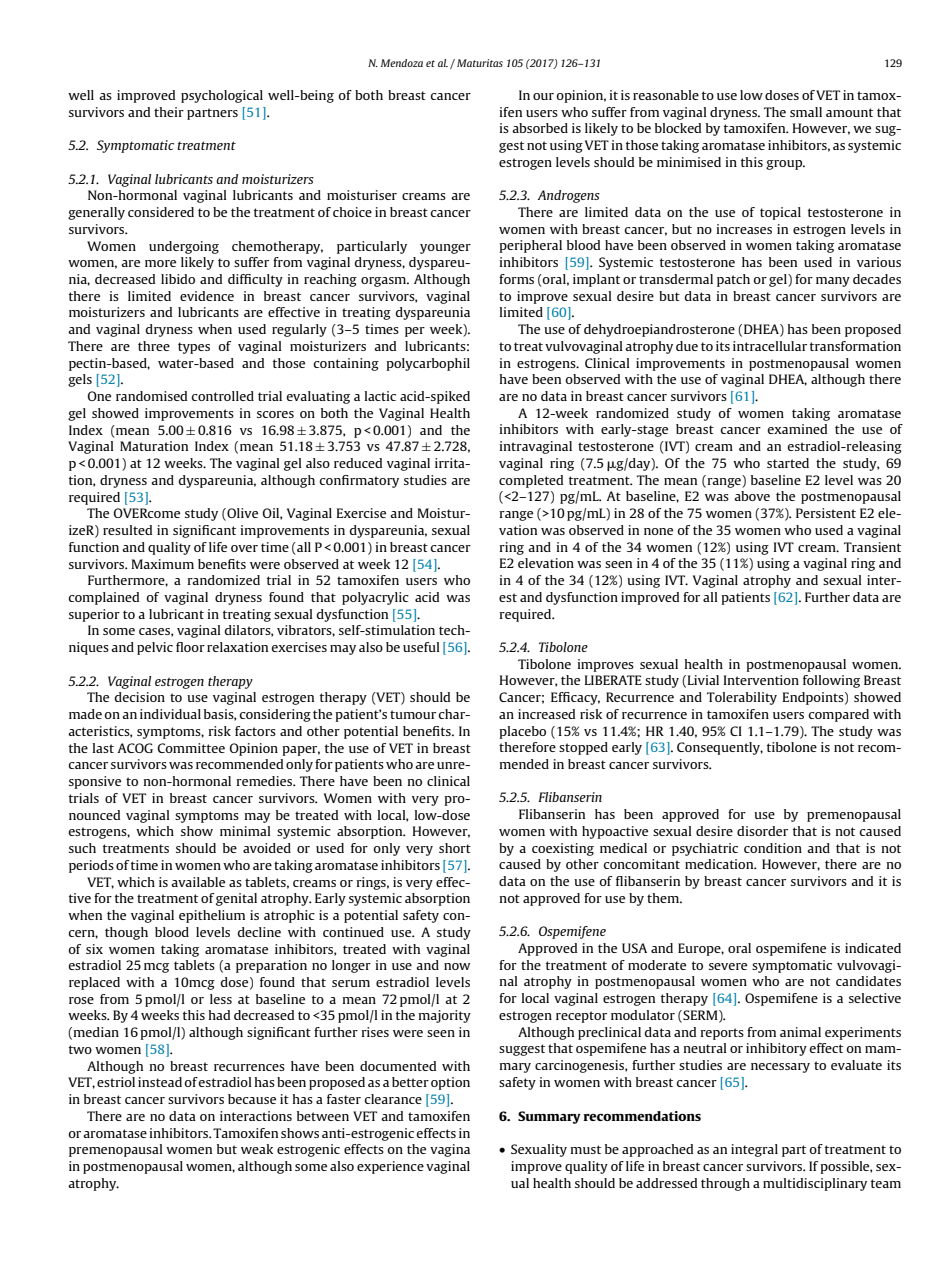 Image resolution: width=952 pixels, height=1270 pixels. What do you see at coordinates (455, 848) in the document?
I see `short` at bounding box center [455, 848].
